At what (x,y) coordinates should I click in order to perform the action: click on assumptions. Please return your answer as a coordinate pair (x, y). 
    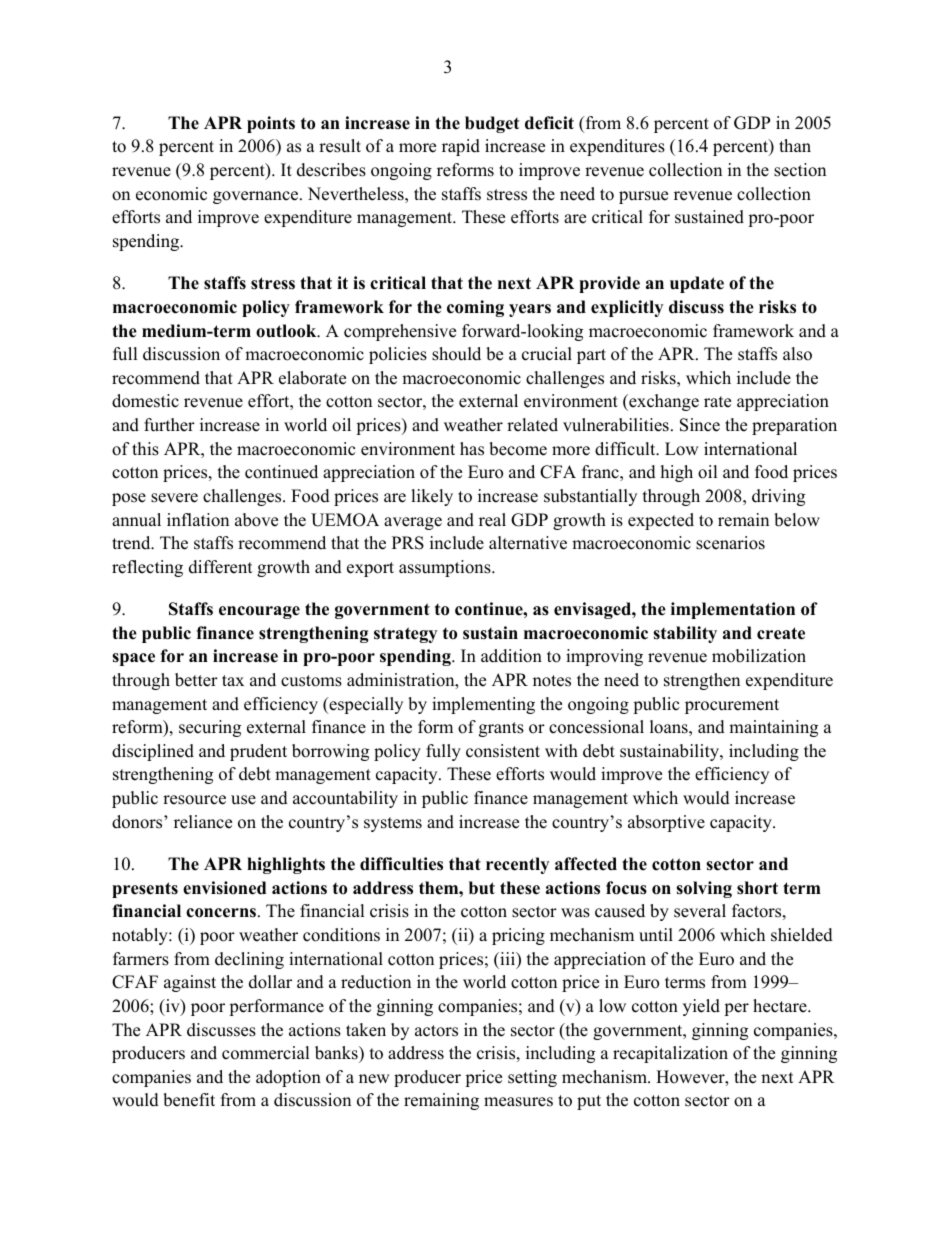
    Looking at the image, I should click on (446, 568).
